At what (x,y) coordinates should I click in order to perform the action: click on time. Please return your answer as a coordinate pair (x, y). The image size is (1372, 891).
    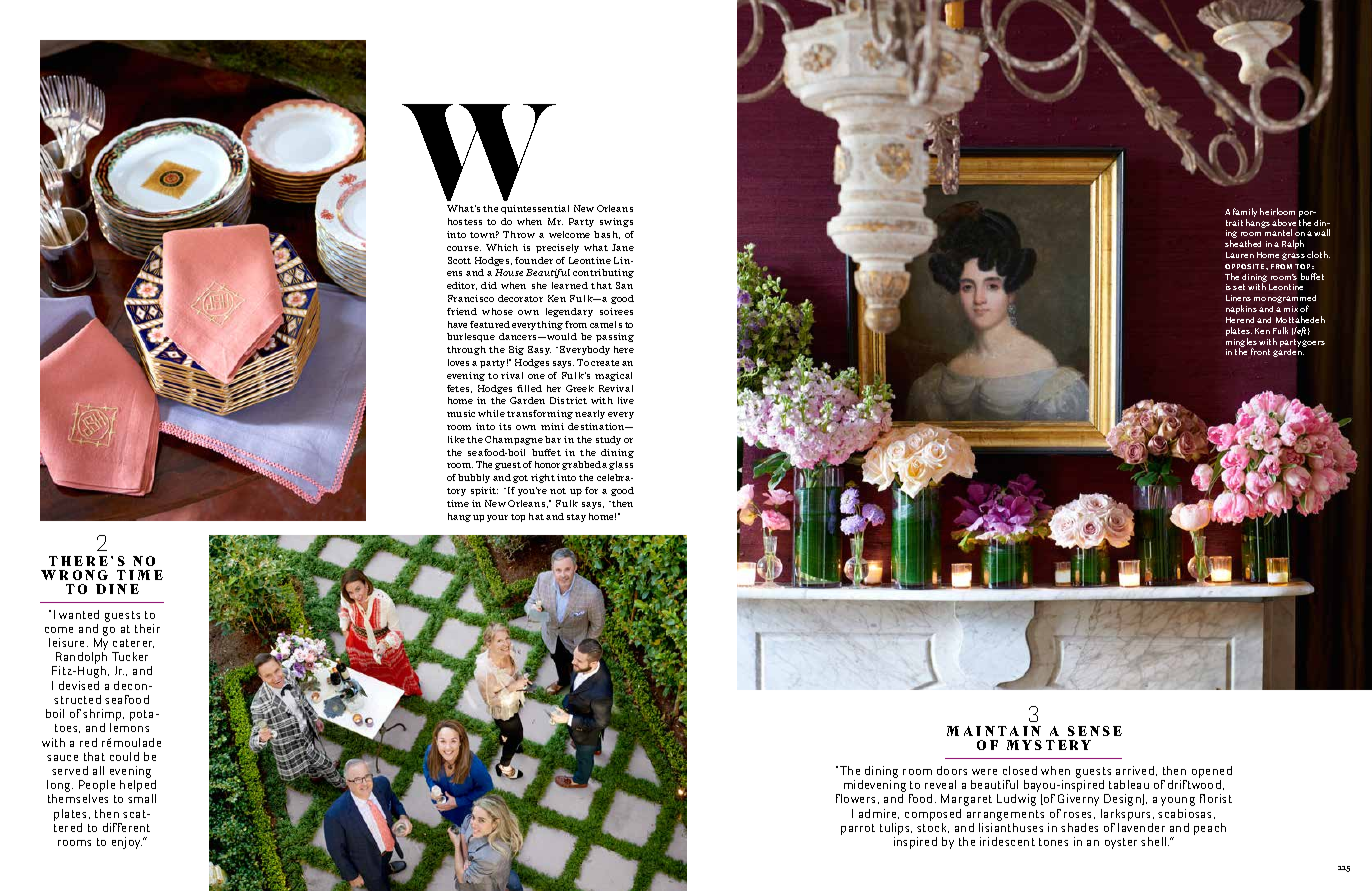
    Looking at the image, I should click on (458, 503).
